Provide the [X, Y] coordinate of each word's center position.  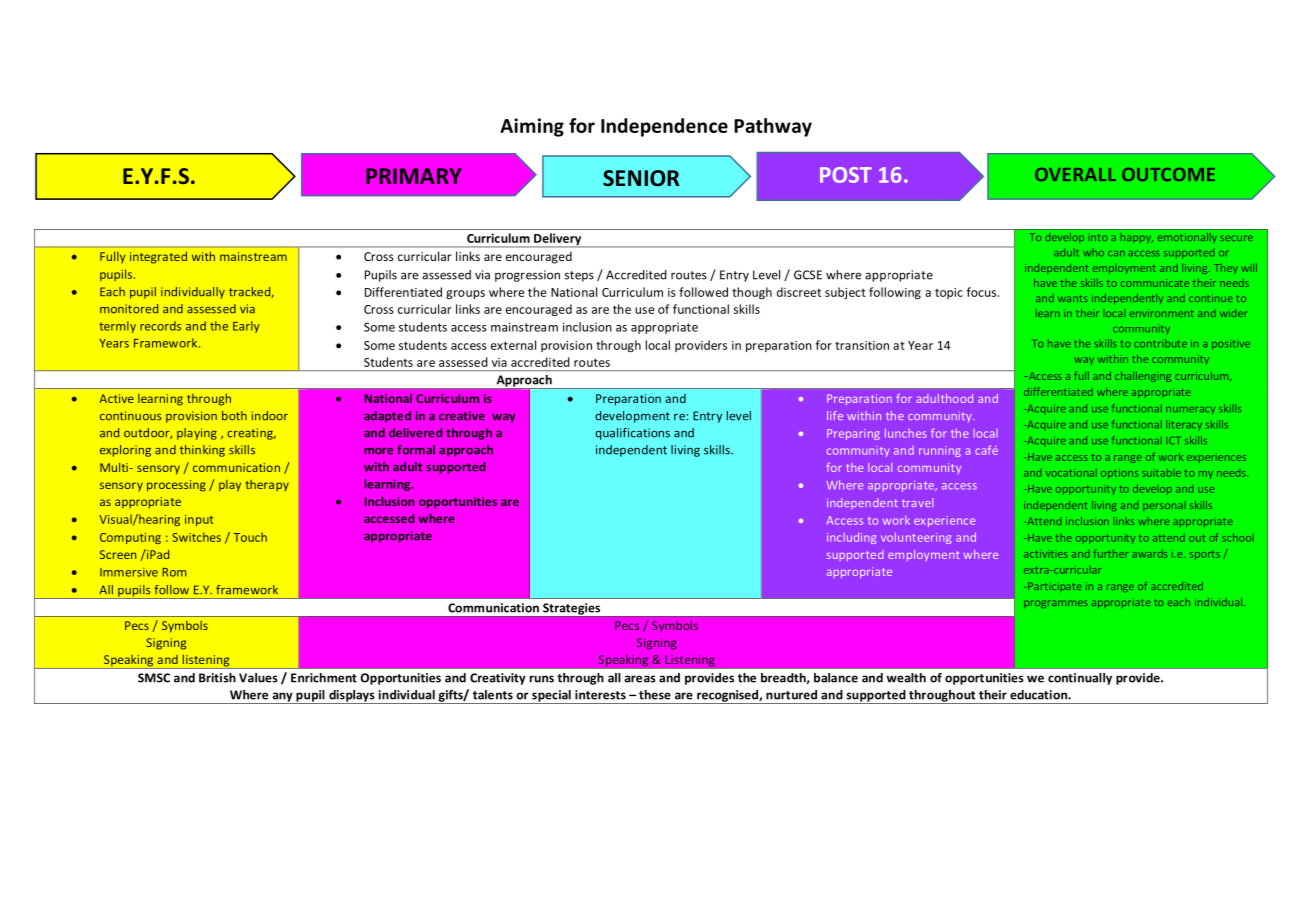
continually [1080, 679]
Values [258, 678]
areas [640, 679]
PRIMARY [414, 176]
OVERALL [1075, 174]
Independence [664, 127]
